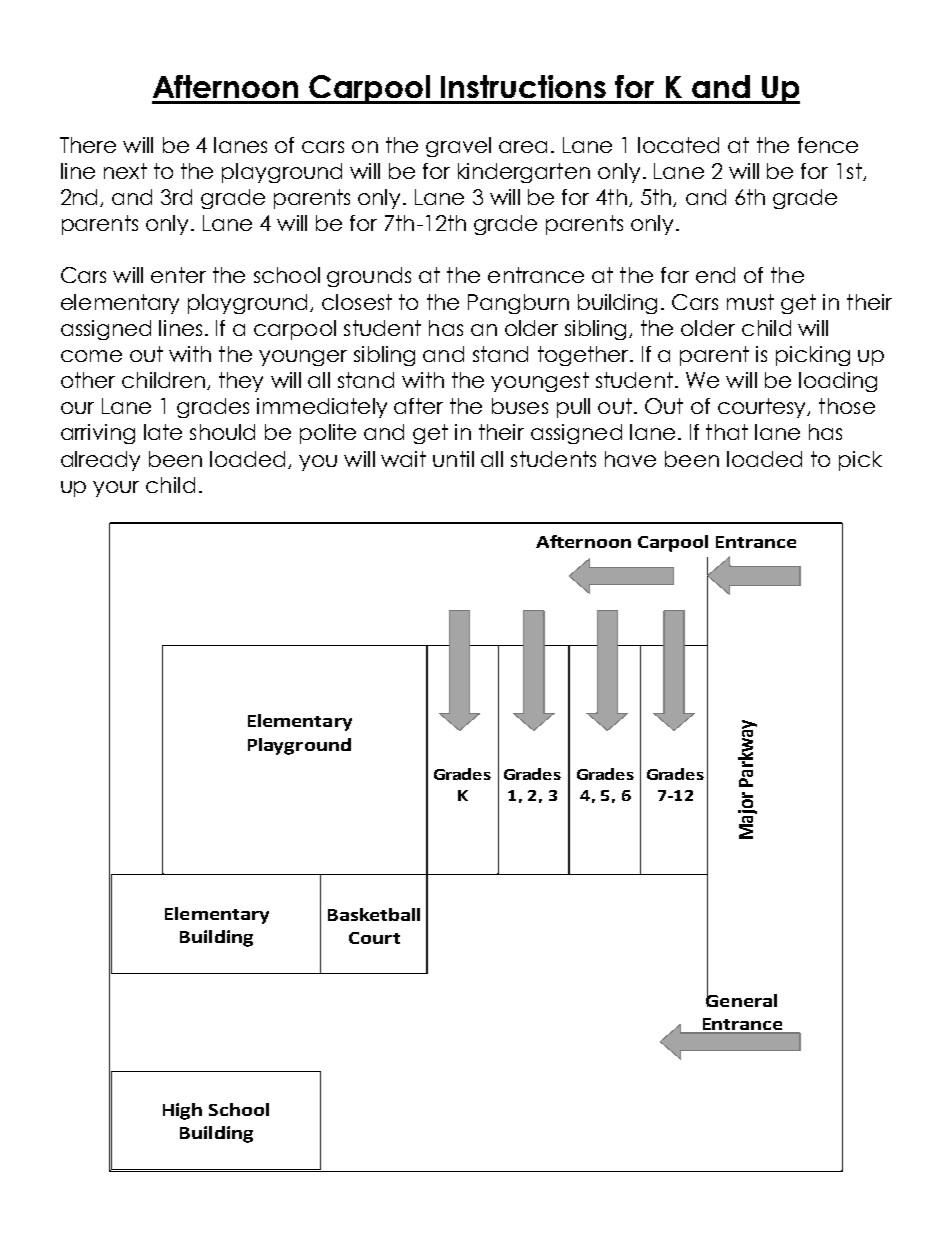  Describe the element at coordinates (828, 145) in the document. I see `fence` at that location.
